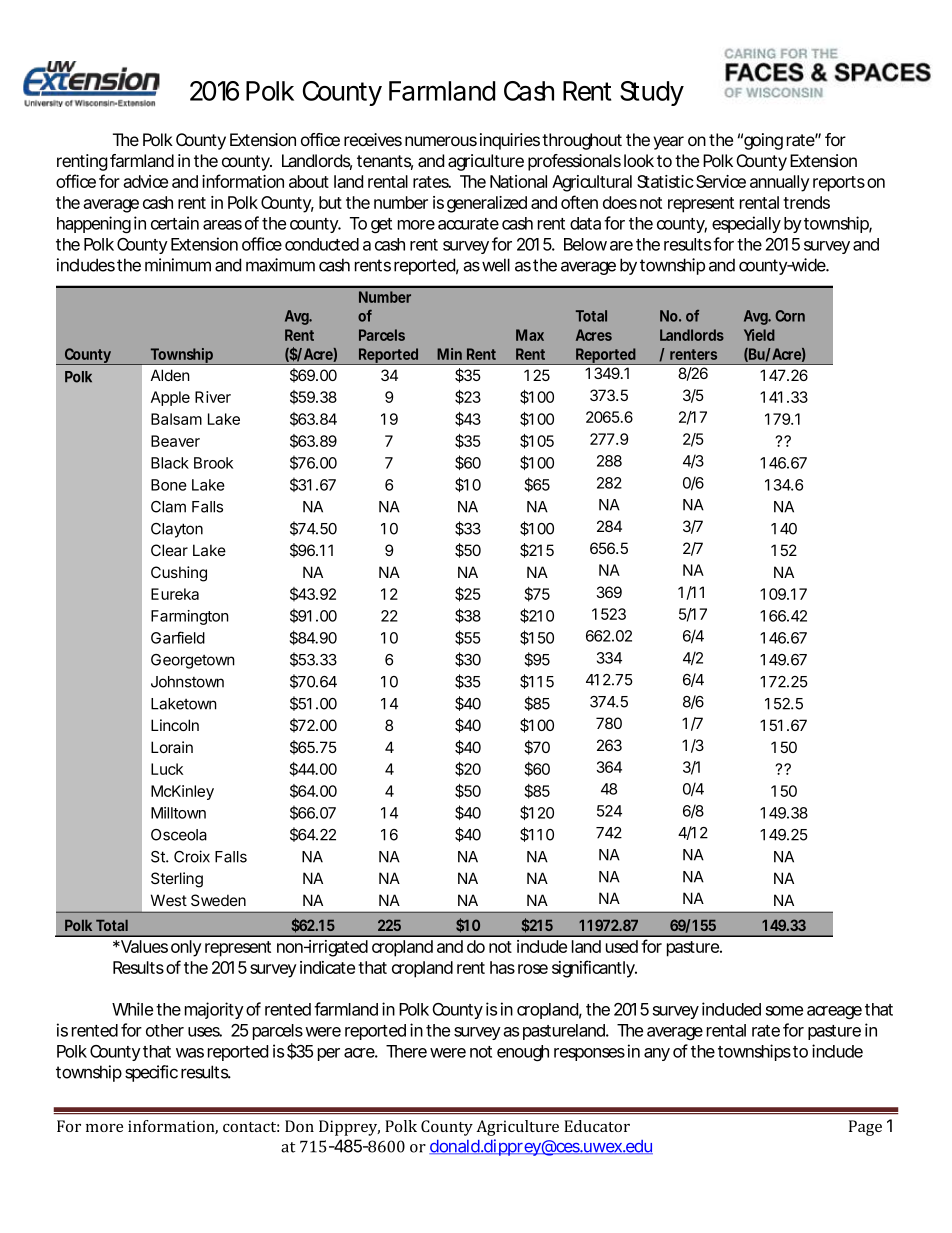 The height and width of the page is (1233, 952). What do you see at coordinates (622, 946) in the page?
I see `used` at bounding box center [622, 946].
